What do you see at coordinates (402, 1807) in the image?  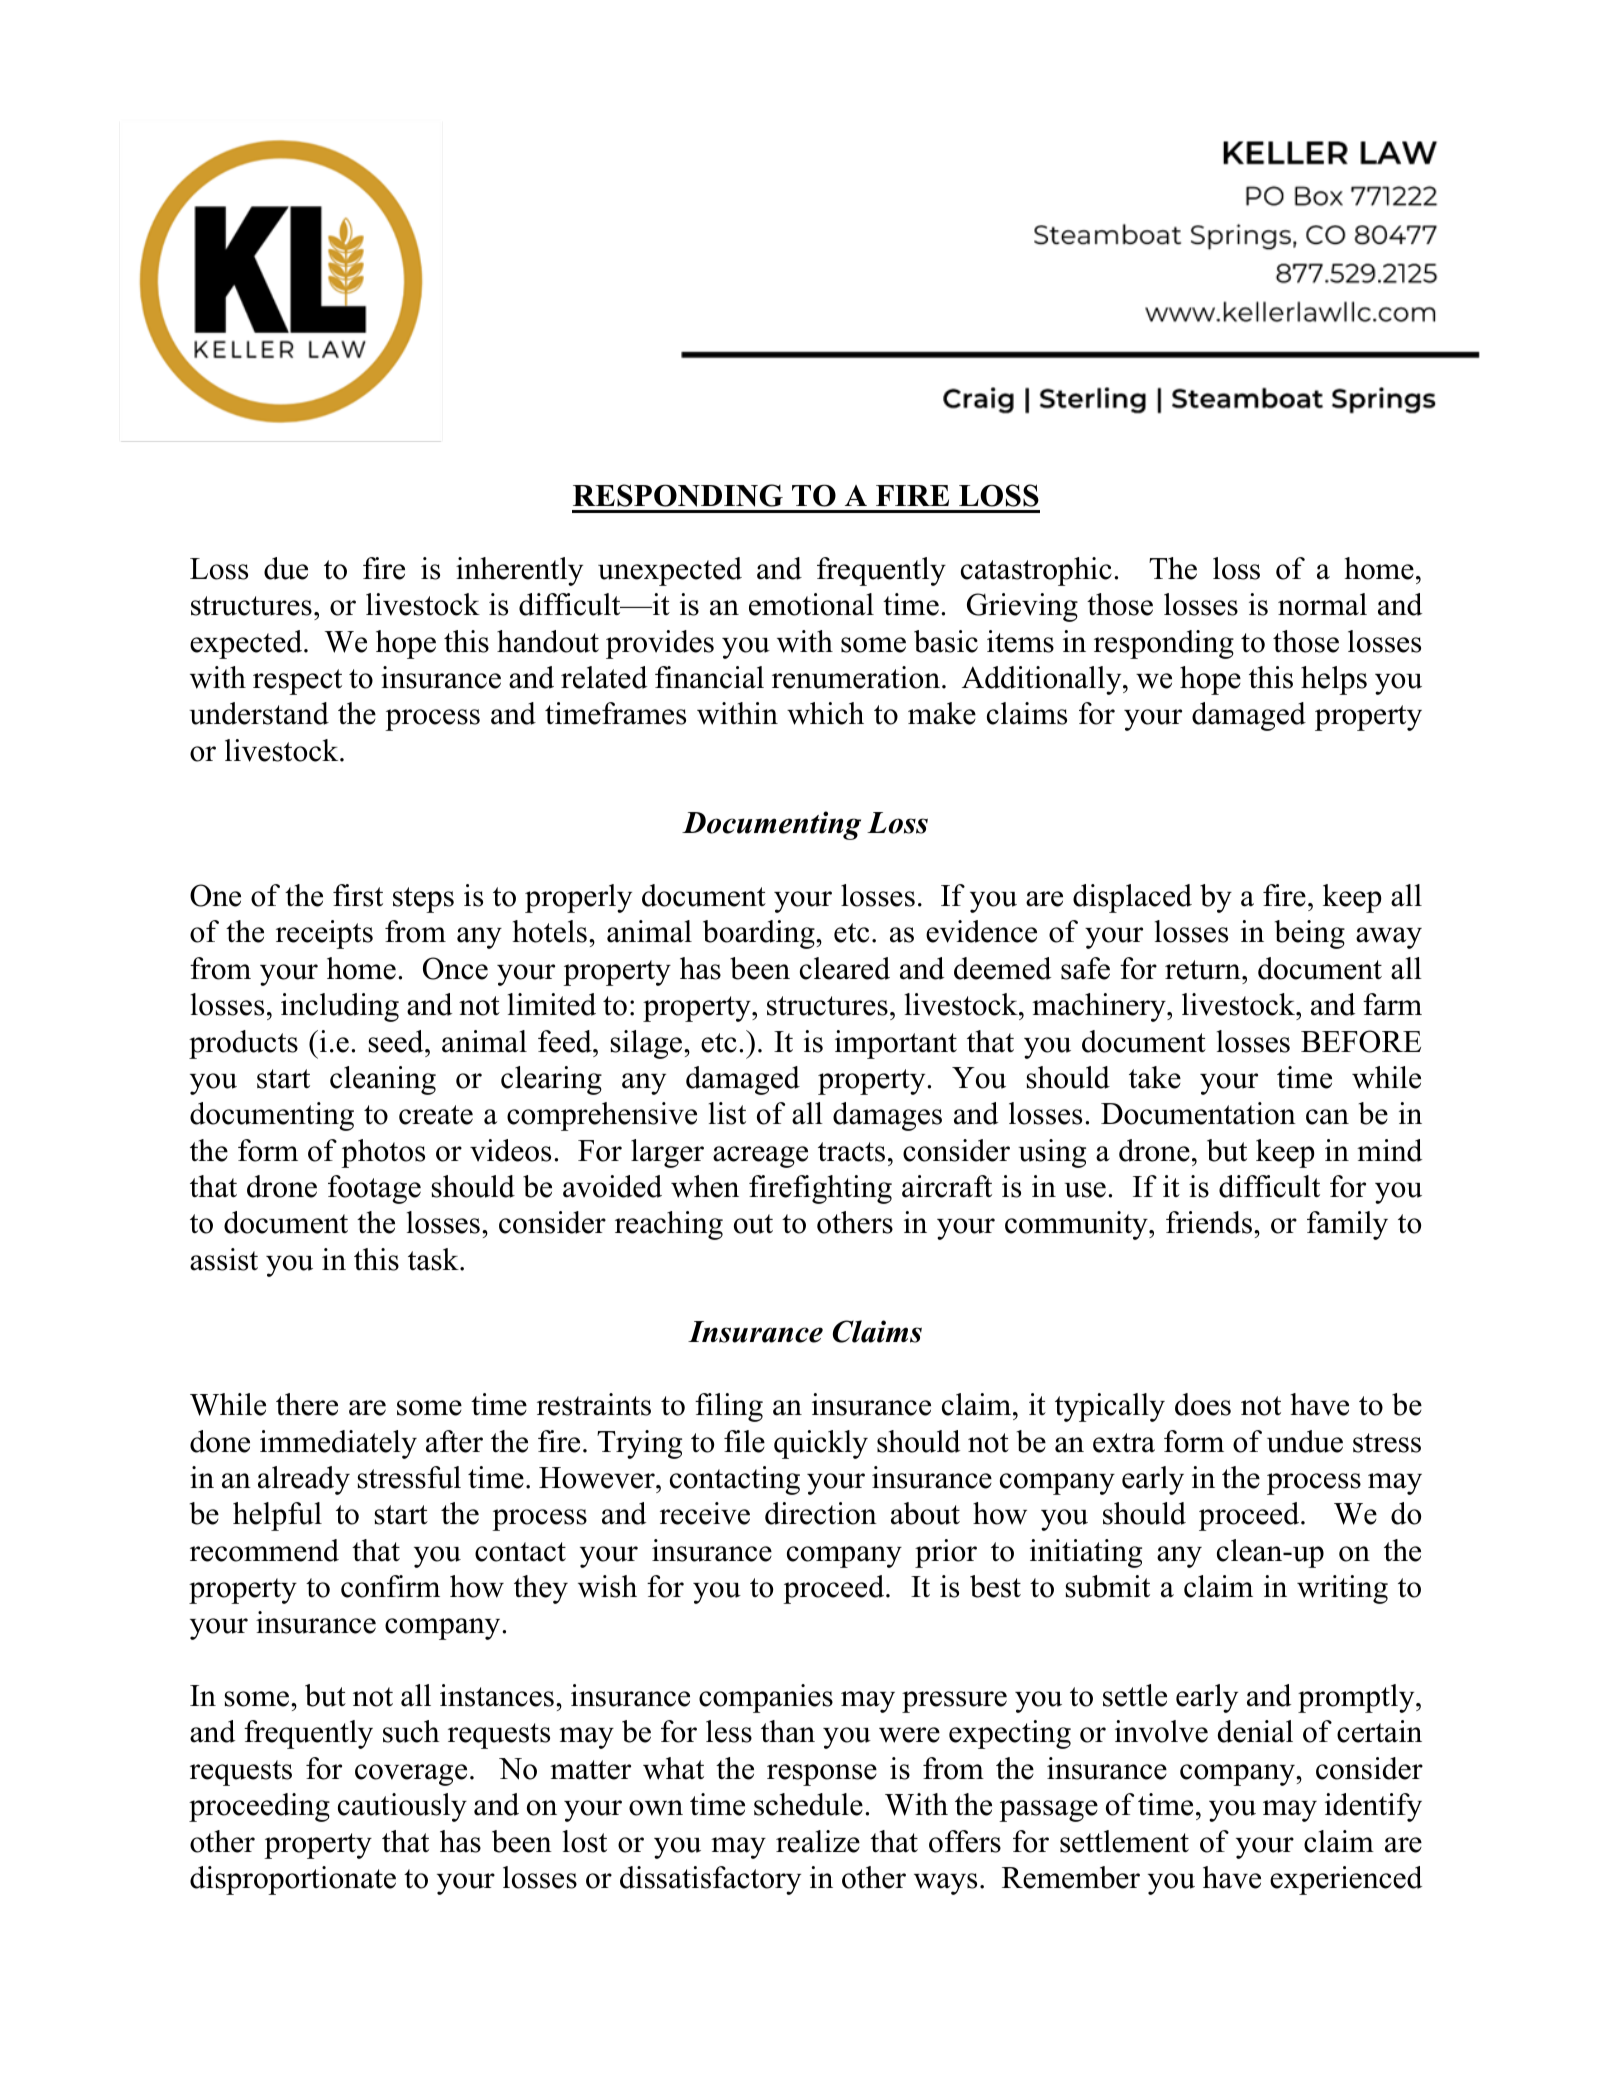 I see `cautiously` at bounding box center [402, 1807].
